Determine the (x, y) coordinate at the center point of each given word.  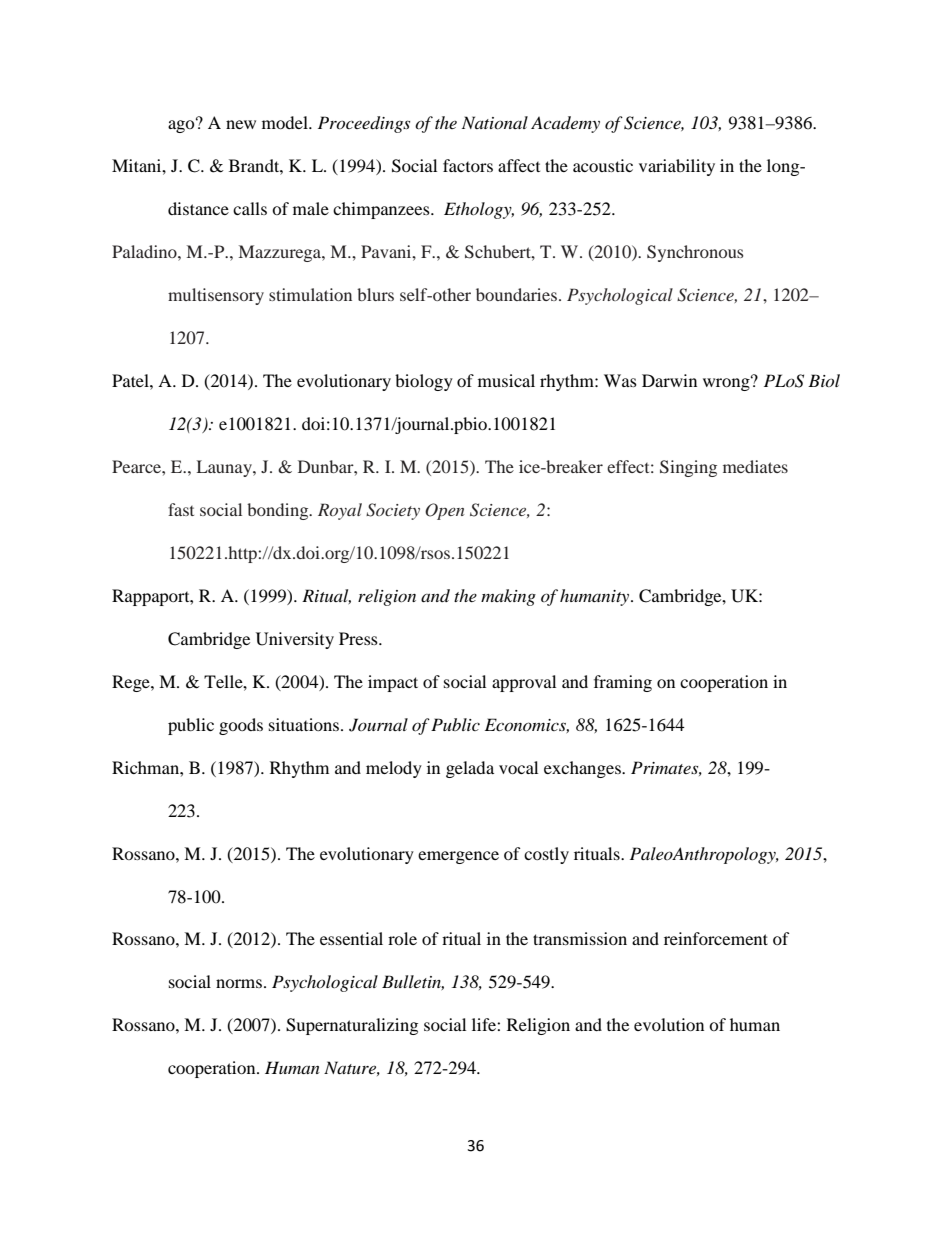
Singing (688, 468)
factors (468, 165)
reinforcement (716, 938)
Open (445, 511)
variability (677, 167)
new (241, 124)
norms (239, 983)
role (402, 938)
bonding (279, 511)
